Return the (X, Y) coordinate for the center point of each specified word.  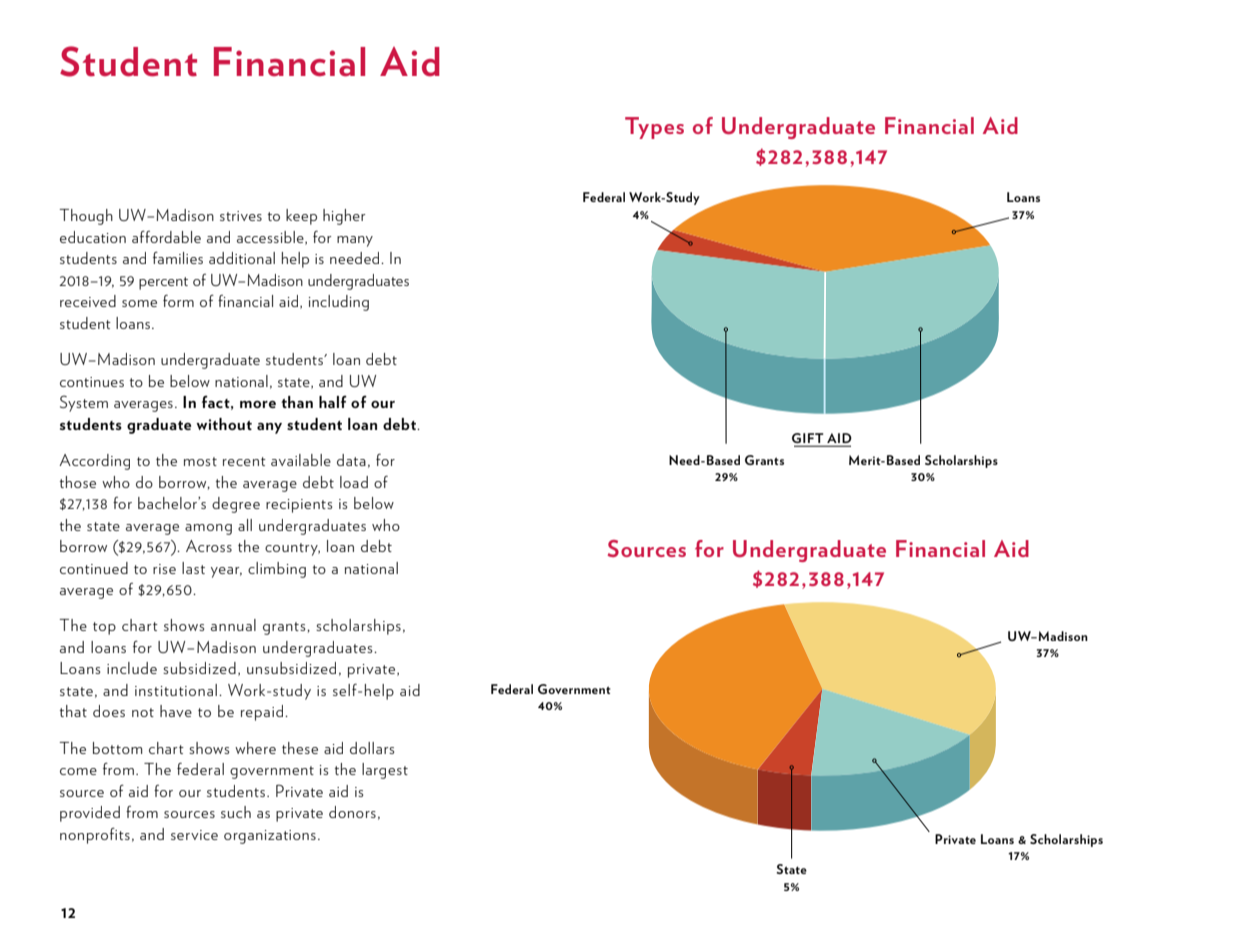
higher (344, 217)
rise (164, 569)
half (333, 402)
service (194, 835)
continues (92, 382)
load (354, 482)
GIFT (809, 439)
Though (86, 217)
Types (654, 128)
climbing (277, 570)
